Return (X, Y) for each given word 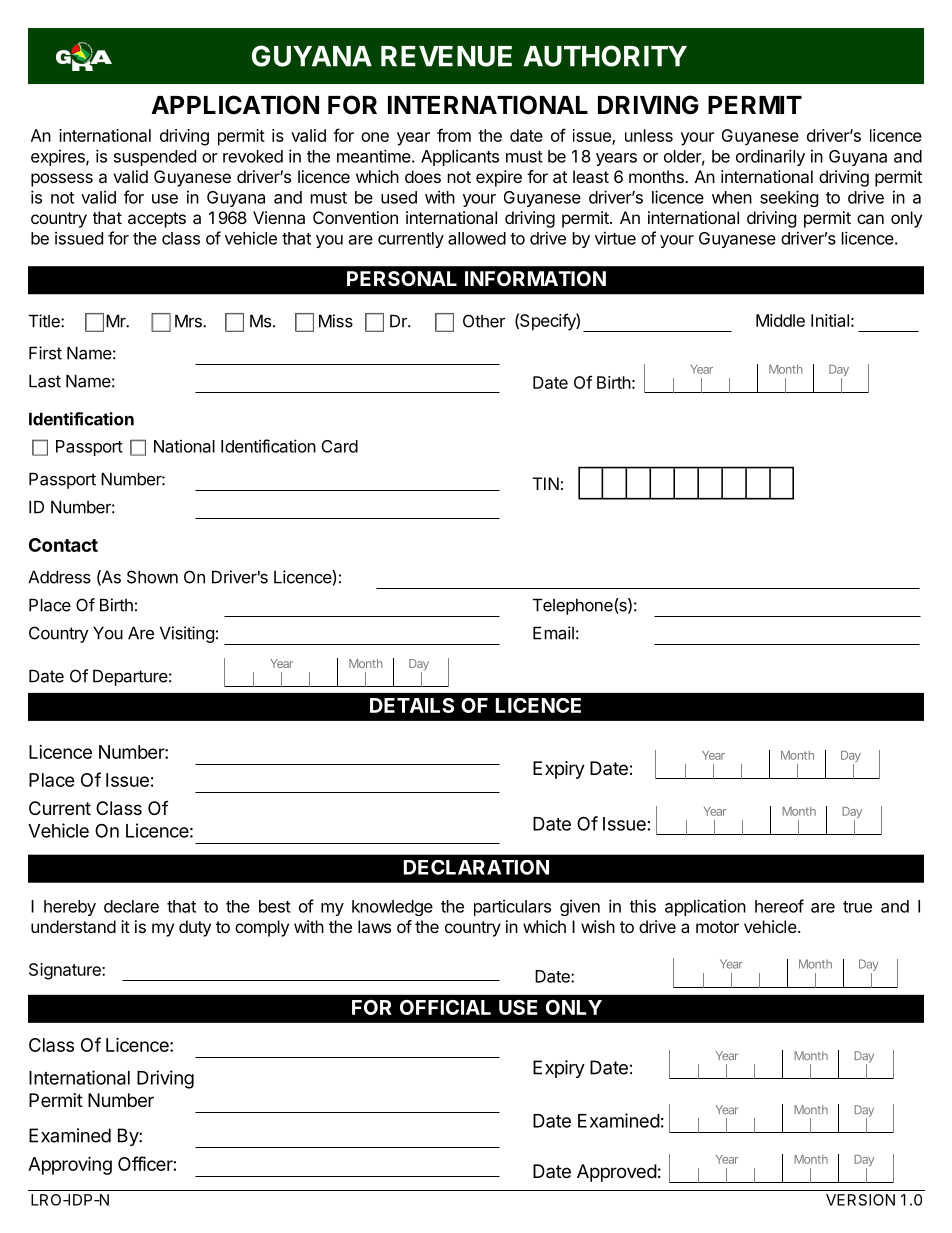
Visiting (187, 634)
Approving (70, 1165)
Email (553, 633)
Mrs (189, 321)
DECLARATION (476, 867)
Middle (780, 320)
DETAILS (412, 705)
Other (484, 321)
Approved (617, 1173)
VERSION (860, 1200)
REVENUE (446, 56)
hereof (779, 906)
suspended (155, 158)
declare (131, 906)
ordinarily (770, 157)
